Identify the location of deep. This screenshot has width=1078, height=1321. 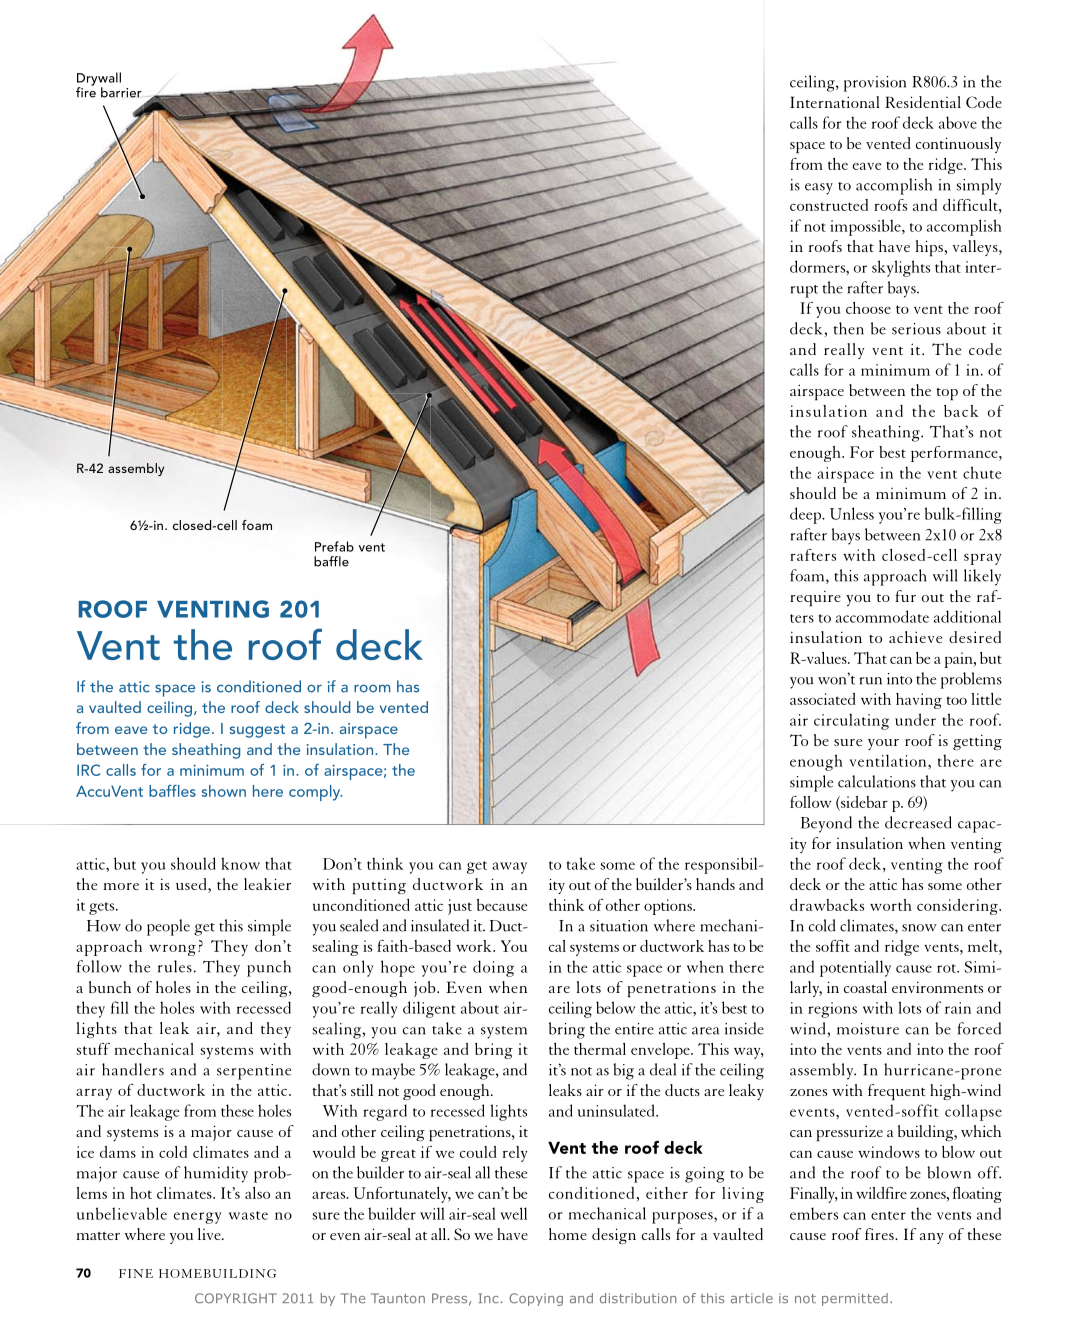
(806, 515).
